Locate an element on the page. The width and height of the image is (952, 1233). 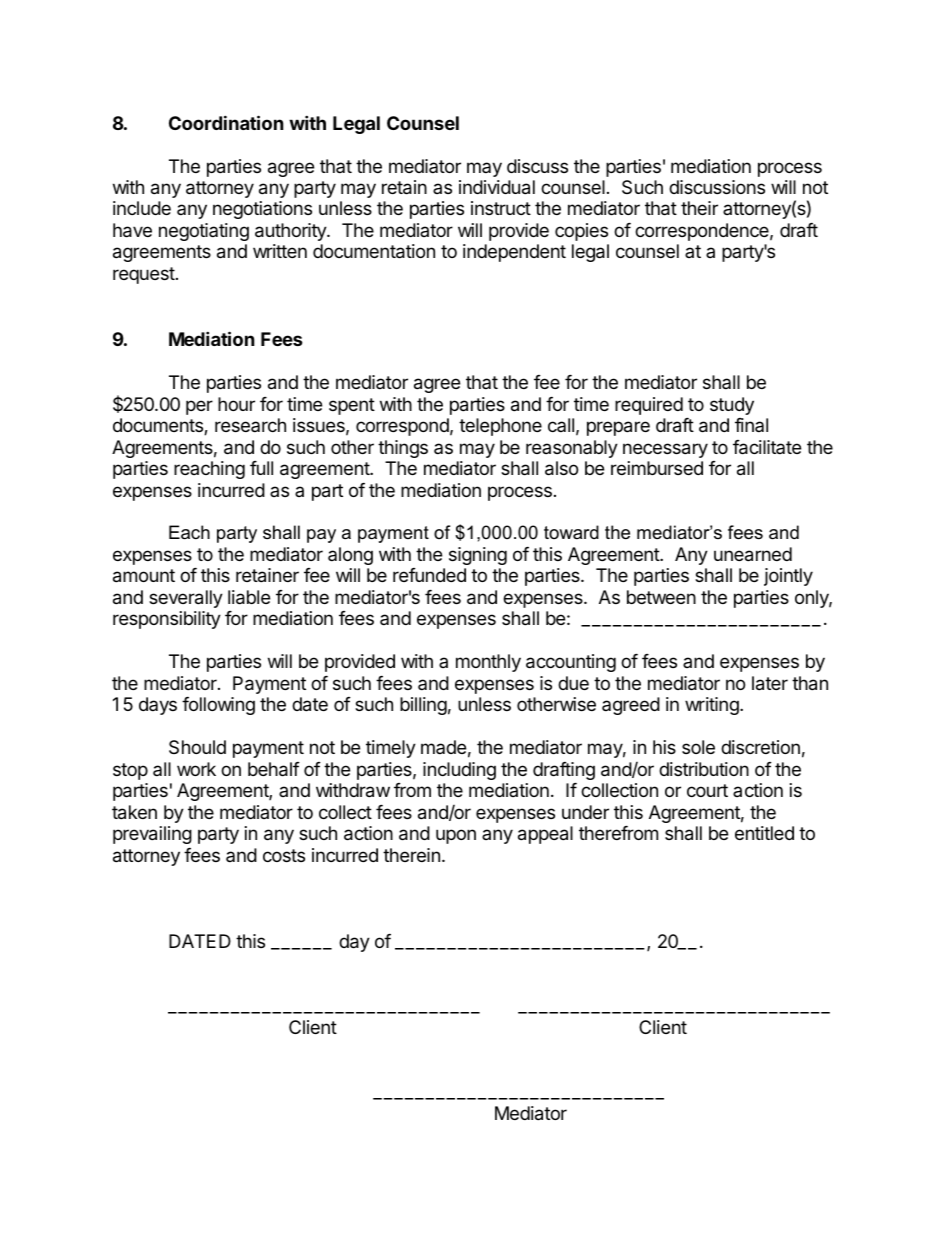
also is located at coordinates (561, 468).
